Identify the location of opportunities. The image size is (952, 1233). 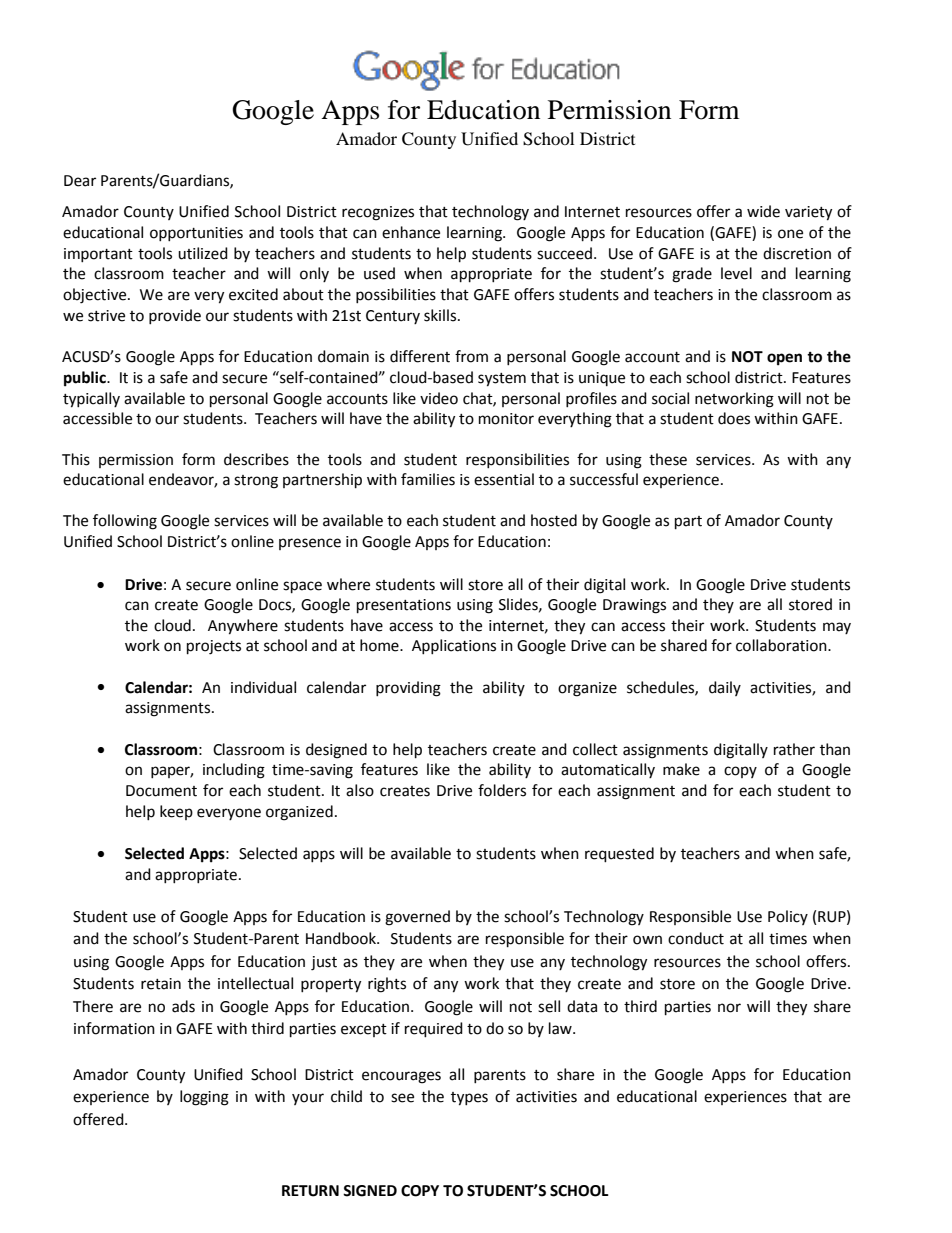
(196, 234).
